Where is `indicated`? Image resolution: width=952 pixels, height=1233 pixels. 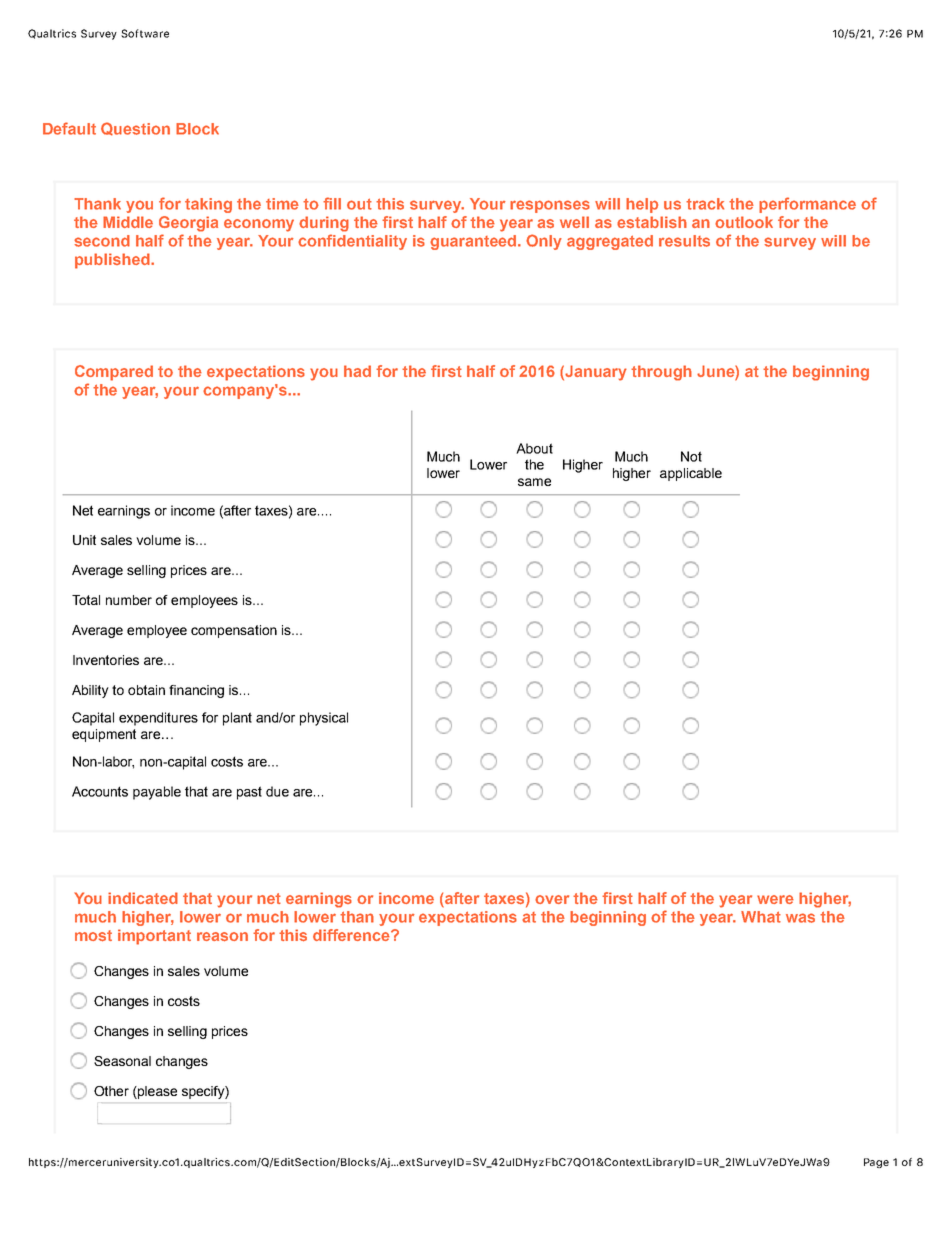 indicated is located at coordinates (143, 898).
